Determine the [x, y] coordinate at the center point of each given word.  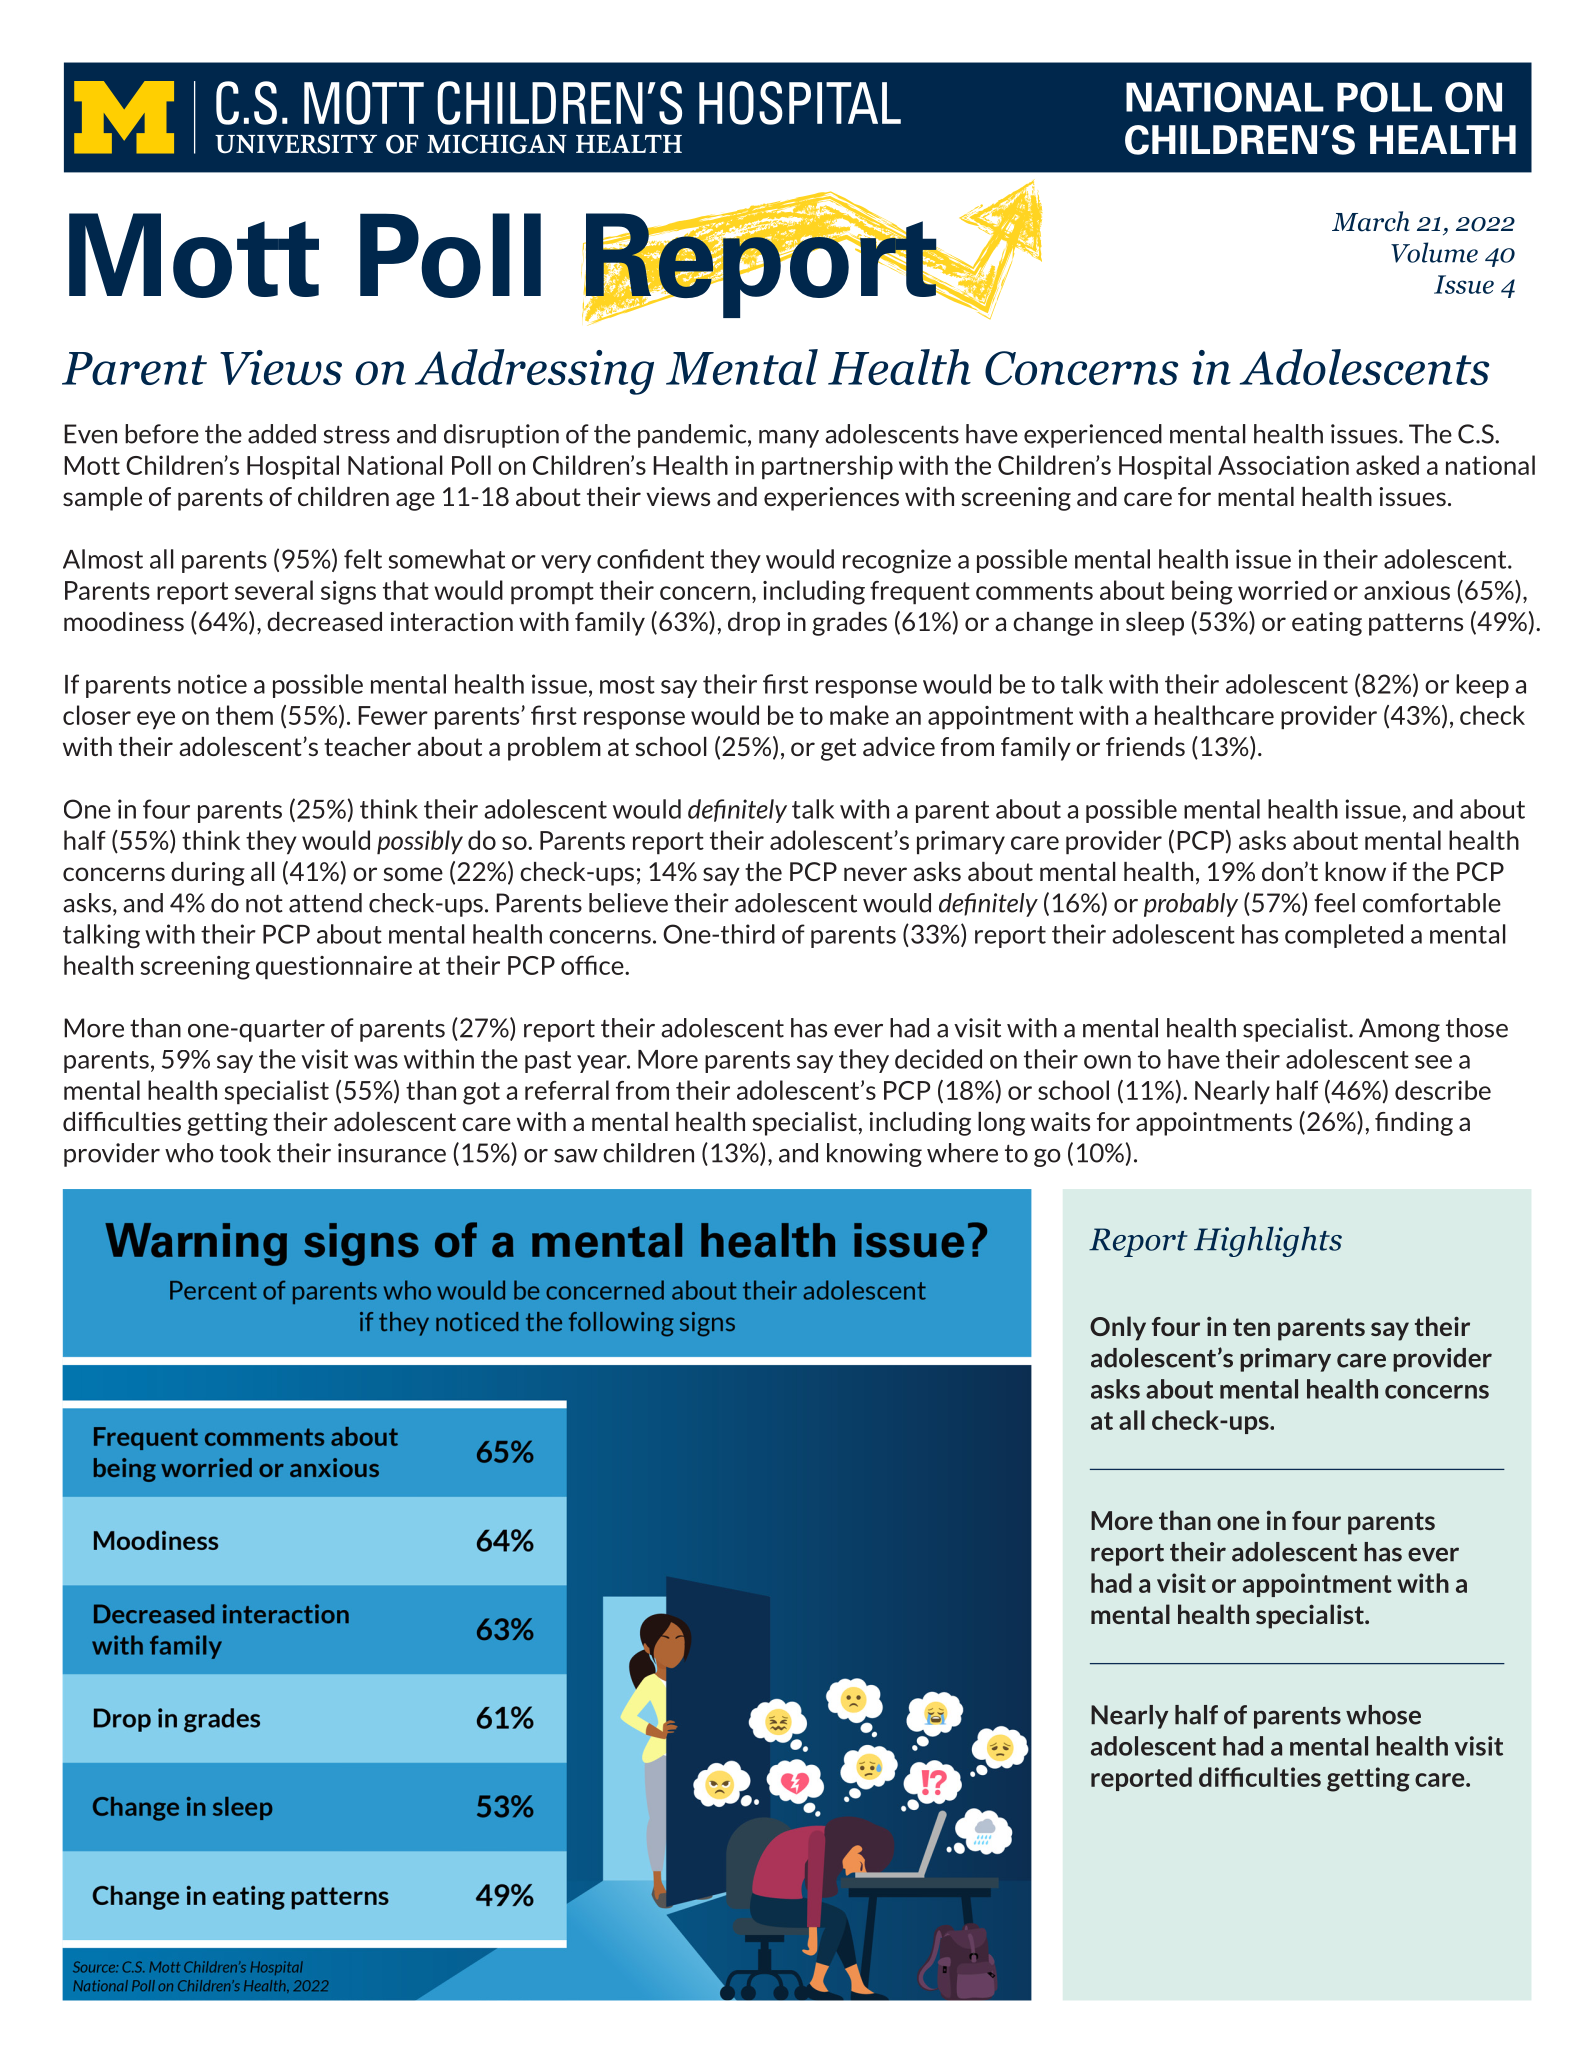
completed [1344, 936]
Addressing [534, 372]
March [1371, 221]
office [593, 965]
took [245, 1153]
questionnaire [334, 968]
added [282, 434]
